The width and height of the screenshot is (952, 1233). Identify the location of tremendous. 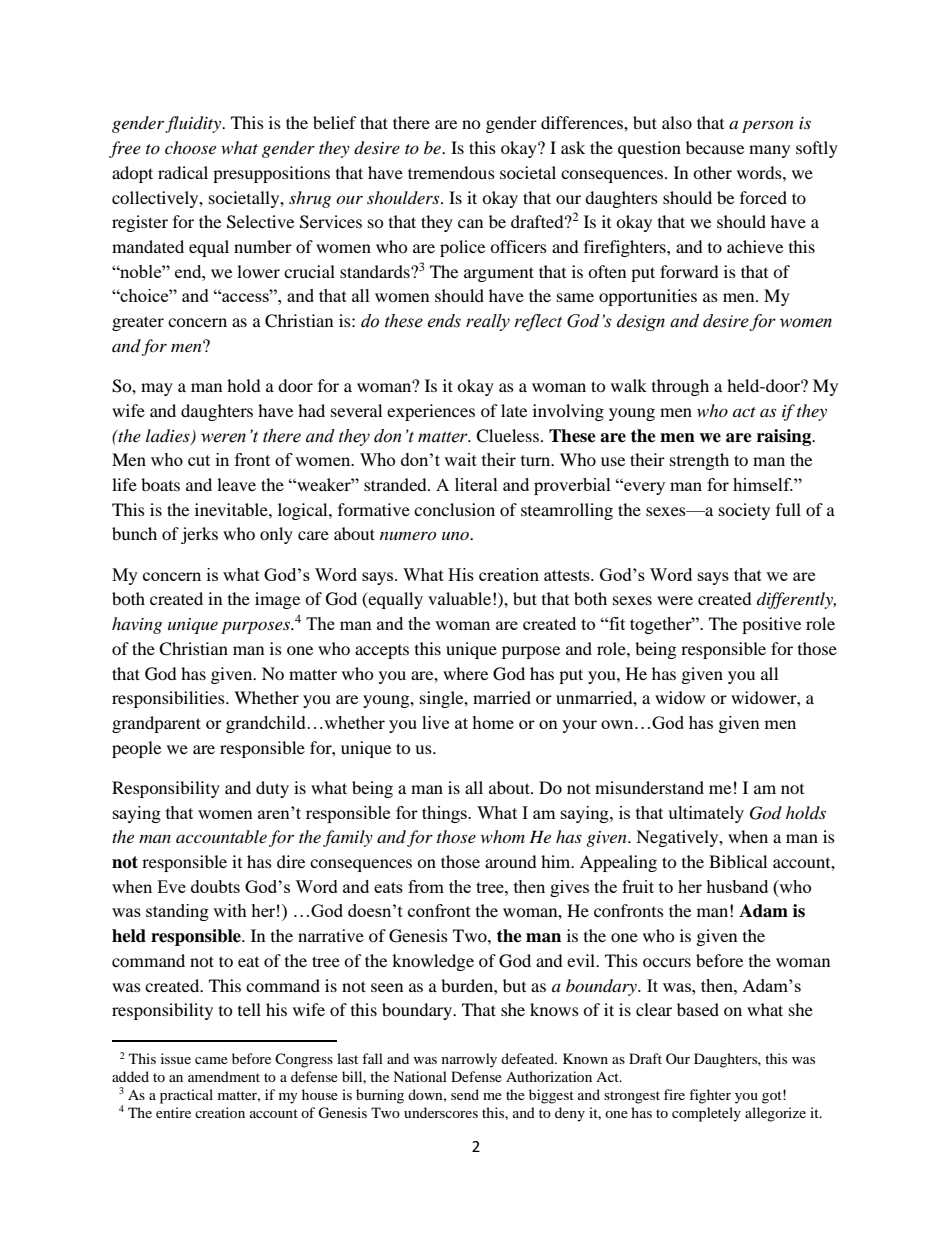
(451, 172).
